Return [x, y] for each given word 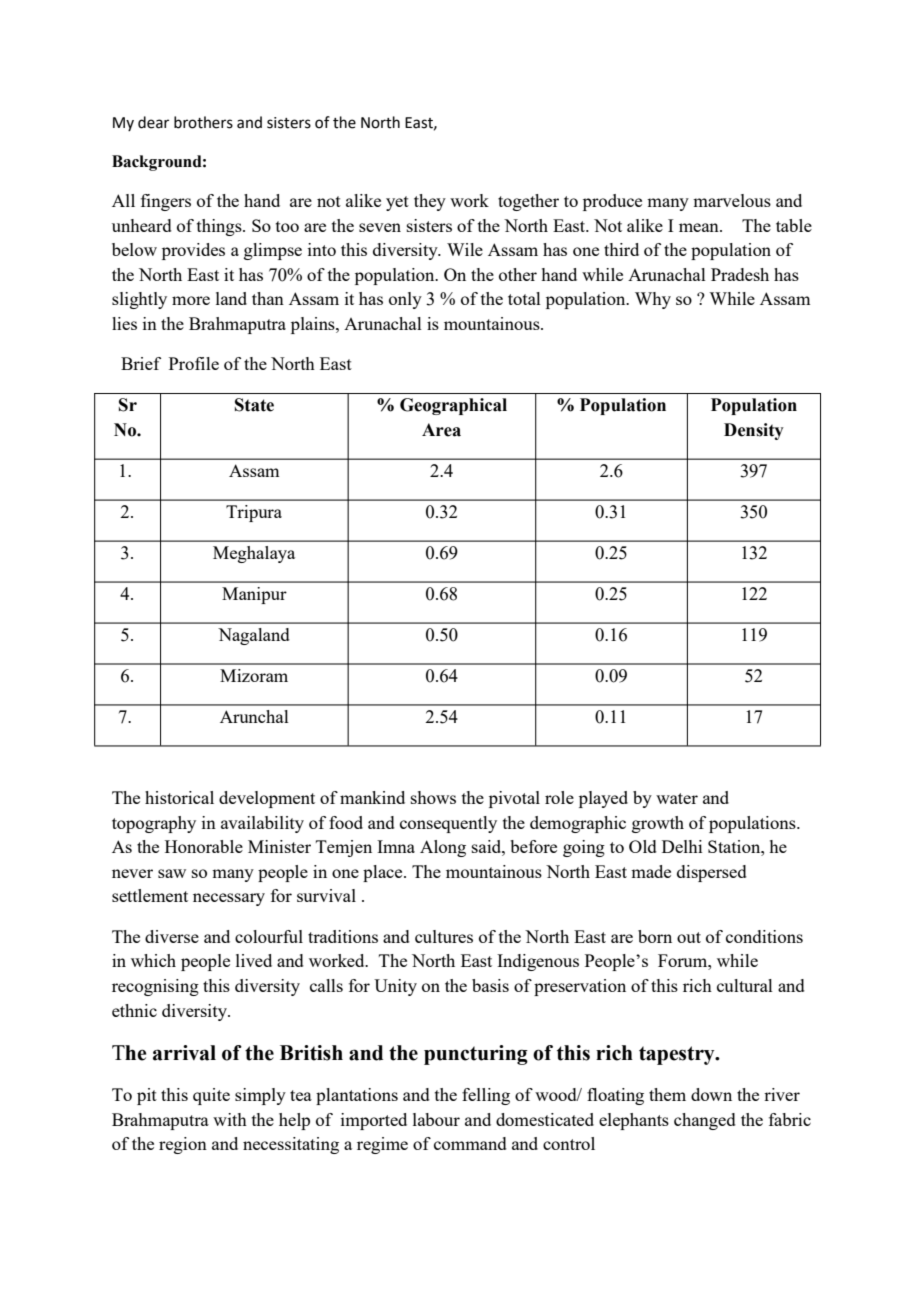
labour [436, 1119]
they [430, 202]
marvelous [732, 200]
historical [179, 797]
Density [754, 431]
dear [153, 122]
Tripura [254, 513]
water [677, 798]
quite [211, 1096]
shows [433, 797]
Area [441, 430]
